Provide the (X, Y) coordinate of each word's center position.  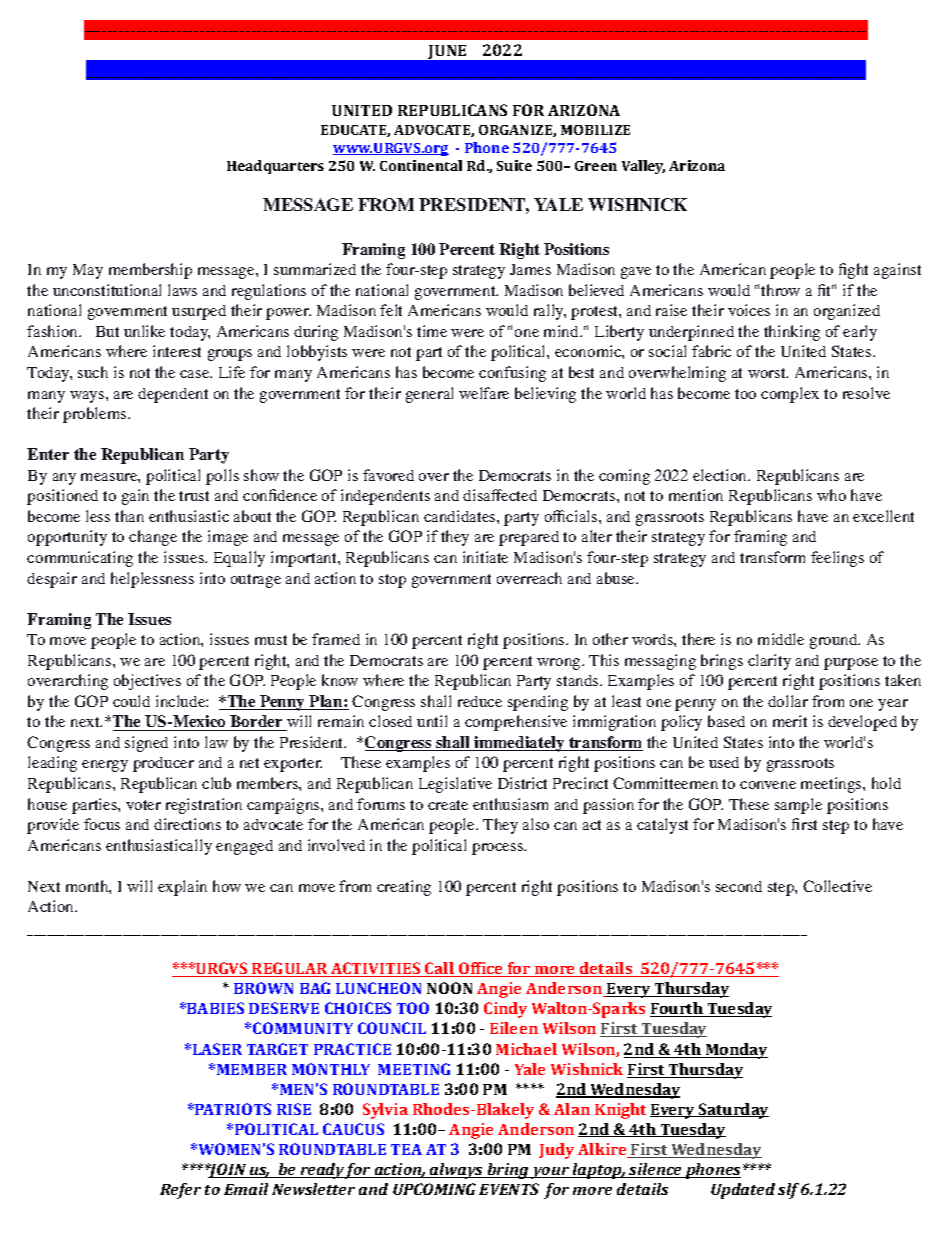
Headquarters (275, 167)
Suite (514, 165)
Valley (643, 167)
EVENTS (509, 1189)
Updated (743, 1191)
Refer (180, 1191)
